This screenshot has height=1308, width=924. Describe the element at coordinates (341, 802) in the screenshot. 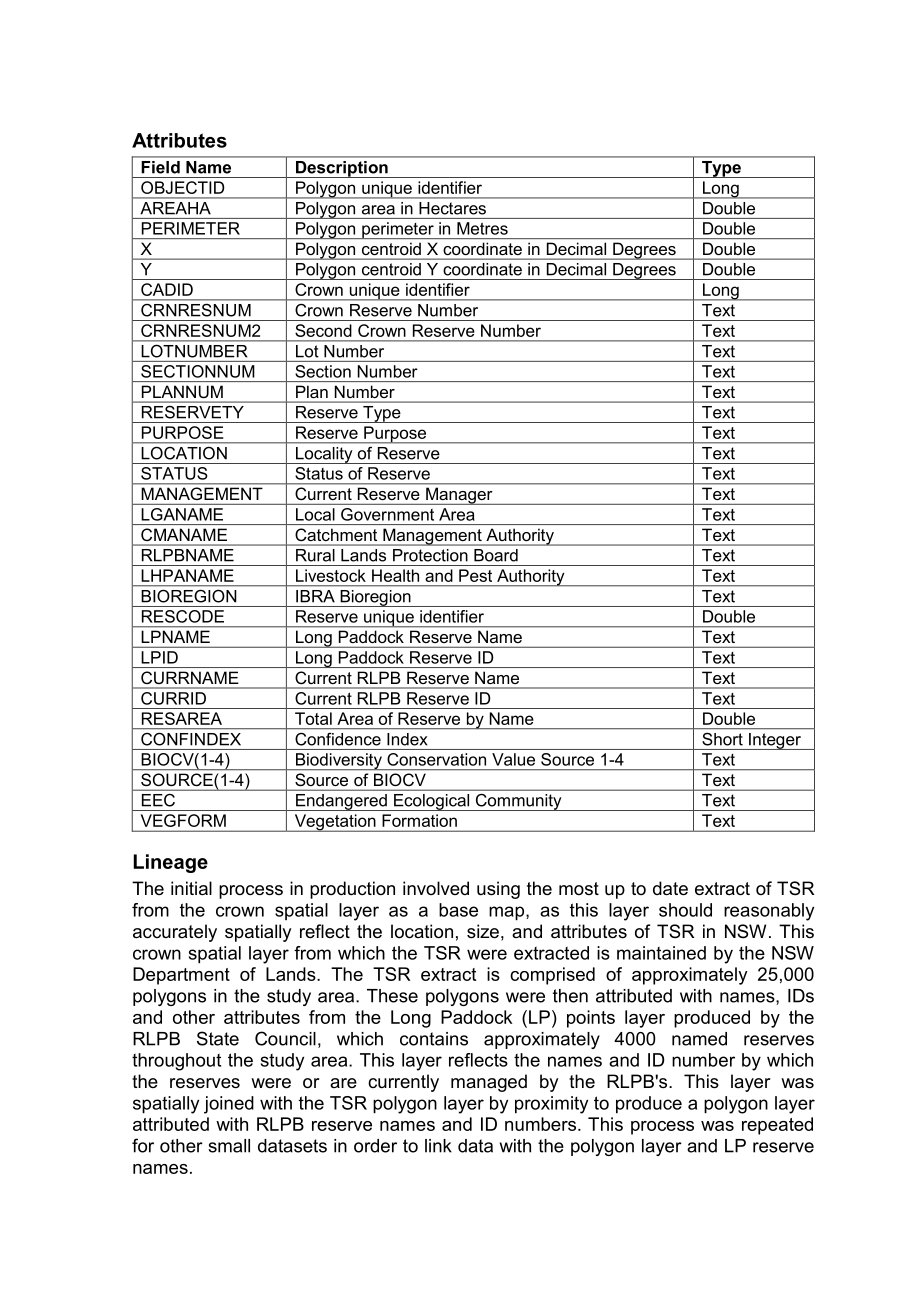

I see `Endangered` at that location.
